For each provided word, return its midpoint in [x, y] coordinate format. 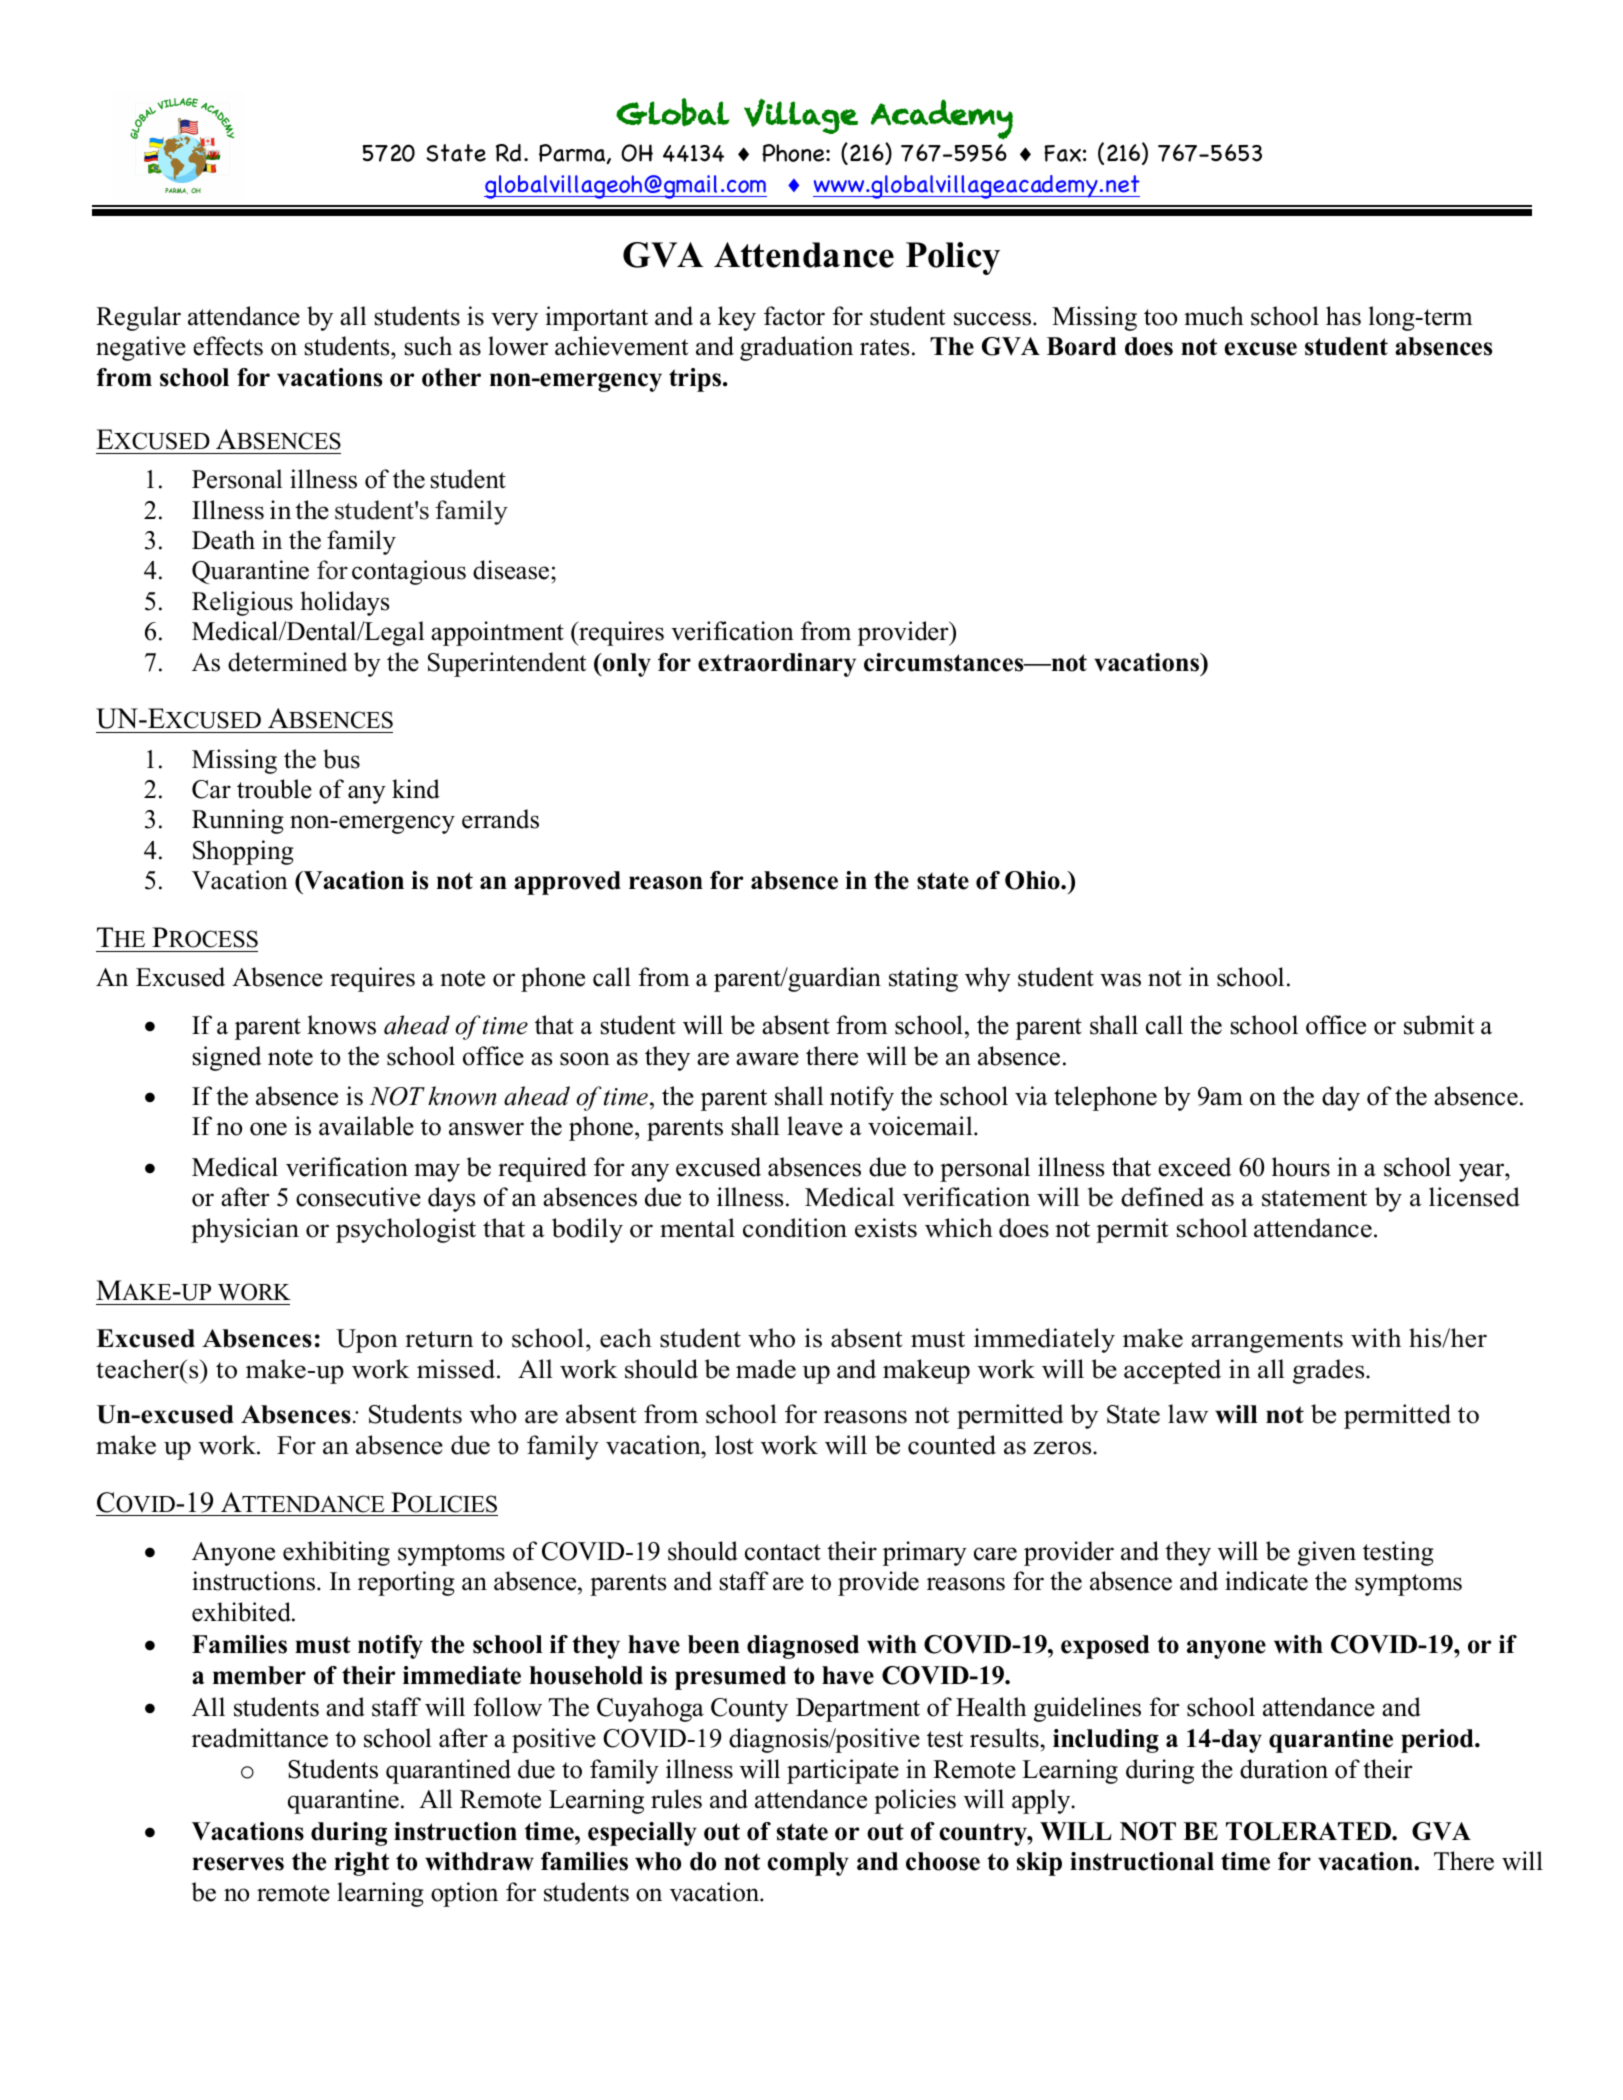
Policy [953, 258]
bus [341, 759]
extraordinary [777, 665]
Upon [367, 1341]
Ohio [1033, 880]
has [1343, 316]
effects [228, 346]
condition [795, 1228]
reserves [238, 1864]
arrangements [1267, 1342]
